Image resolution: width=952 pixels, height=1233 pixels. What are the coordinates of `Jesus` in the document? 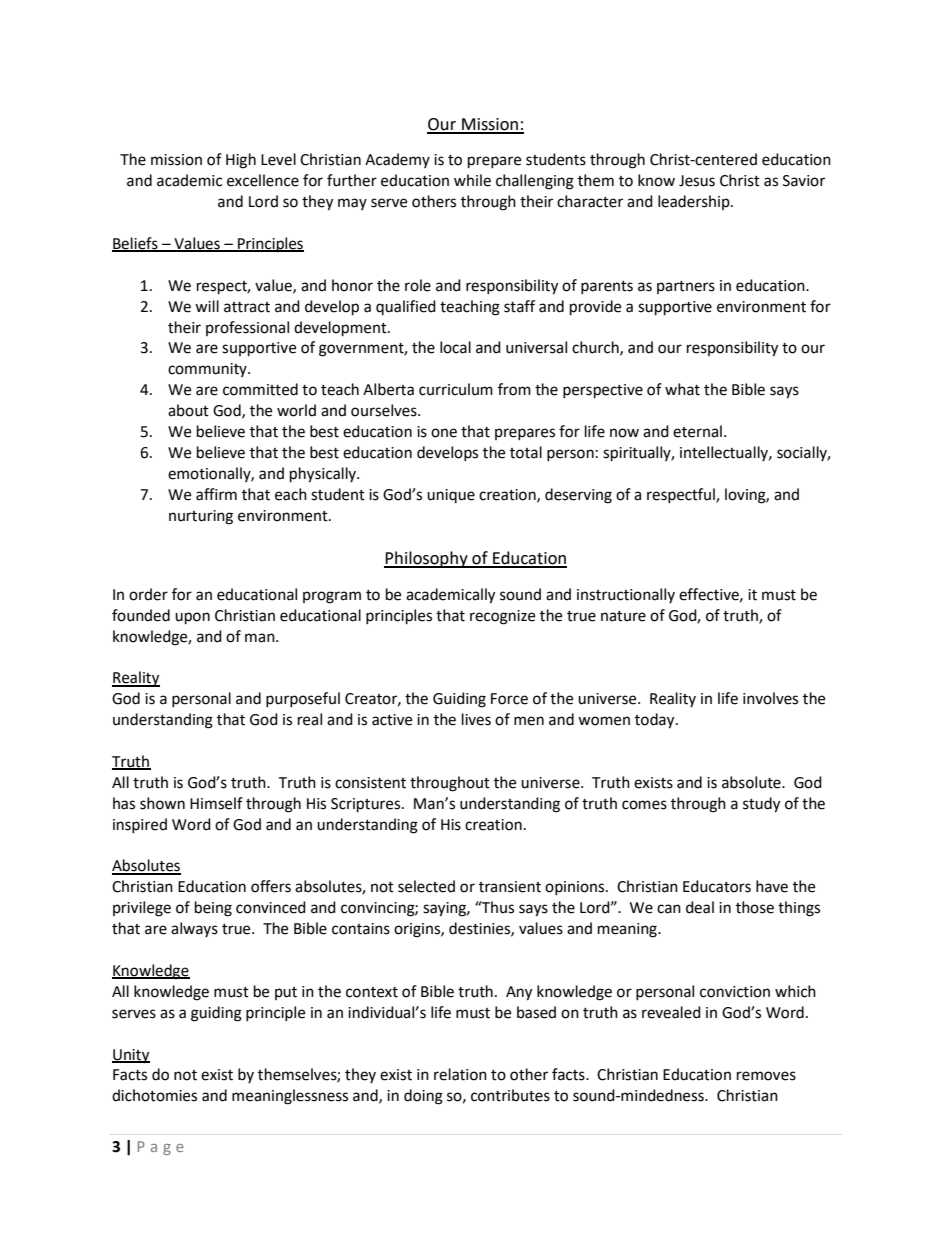 It's located at (697, 181).
